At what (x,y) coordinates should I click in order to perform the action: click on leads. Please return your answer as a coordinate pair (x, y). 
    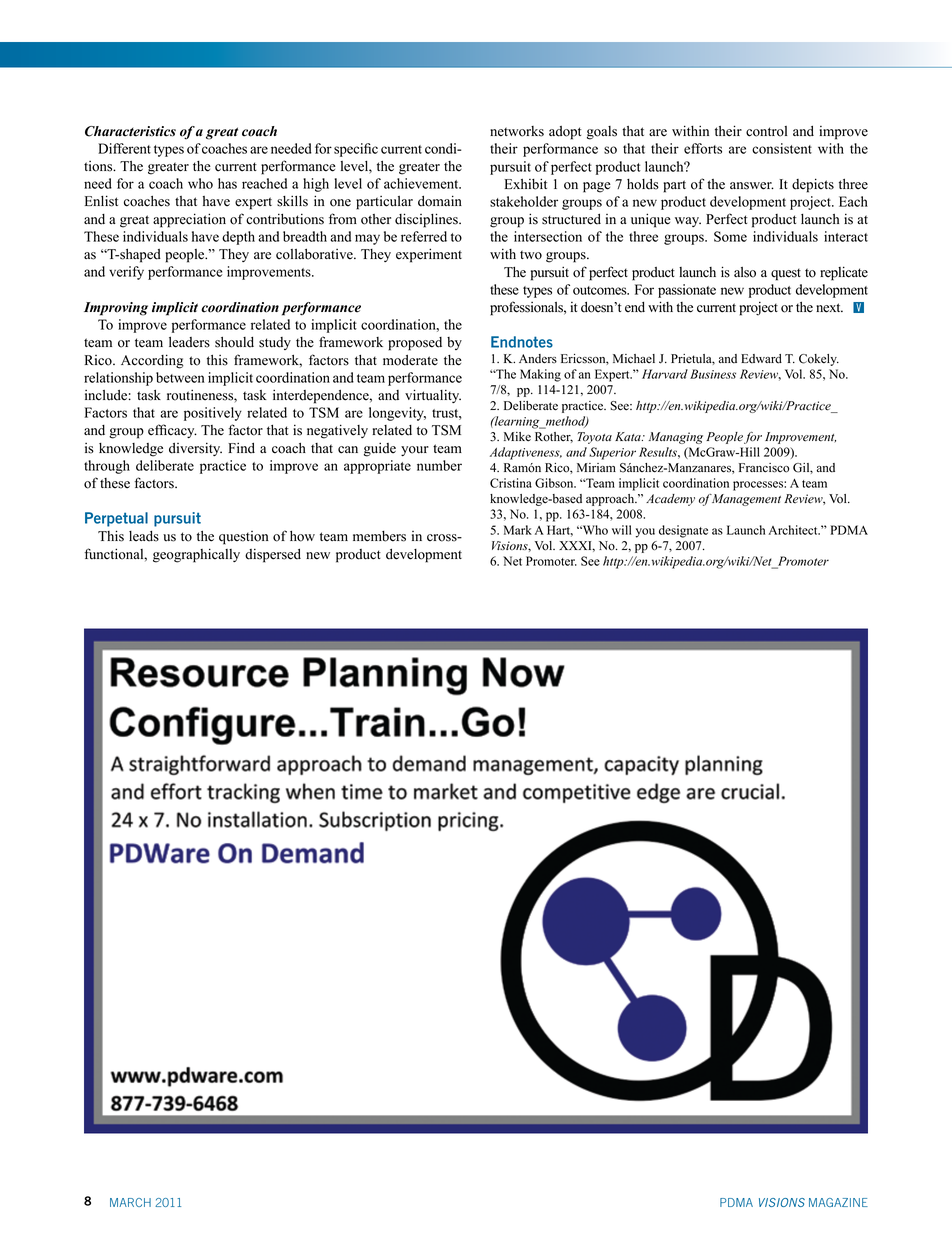
    Looking at the image, I should click on (144, 536).
